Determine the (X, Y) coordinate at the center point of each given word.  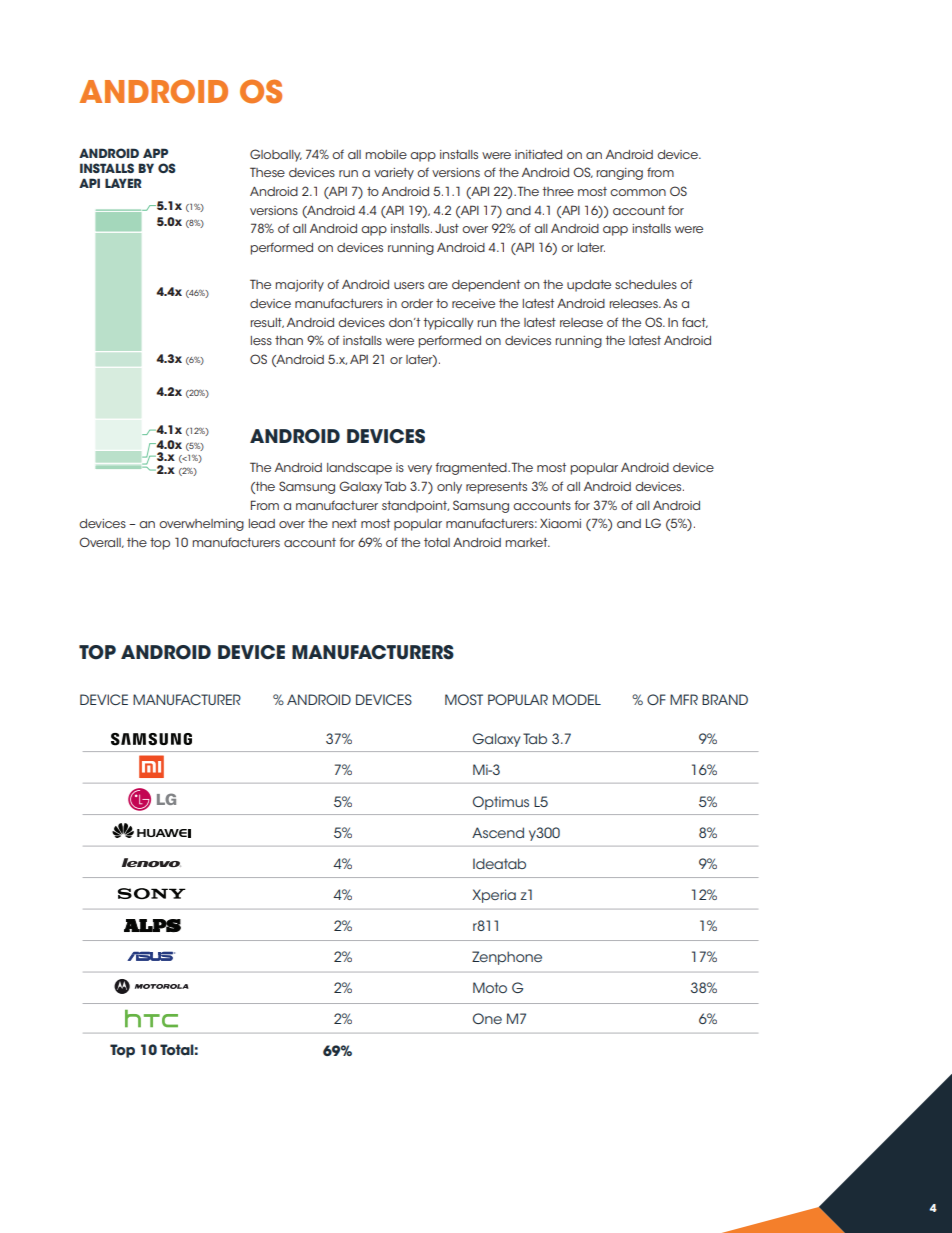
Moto (490, 987)
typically (448, 324)
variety (394, 174)
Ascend (498, 832)
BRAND (725, 699)
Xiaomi (560, 523)
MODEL (577, 699)
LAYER (123, 183)
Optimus (501, 803)
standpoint (415, 507)
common (638, 192)
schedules (646, 284)
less (261, 340)
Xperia (494, 896)
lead (262, 523)
